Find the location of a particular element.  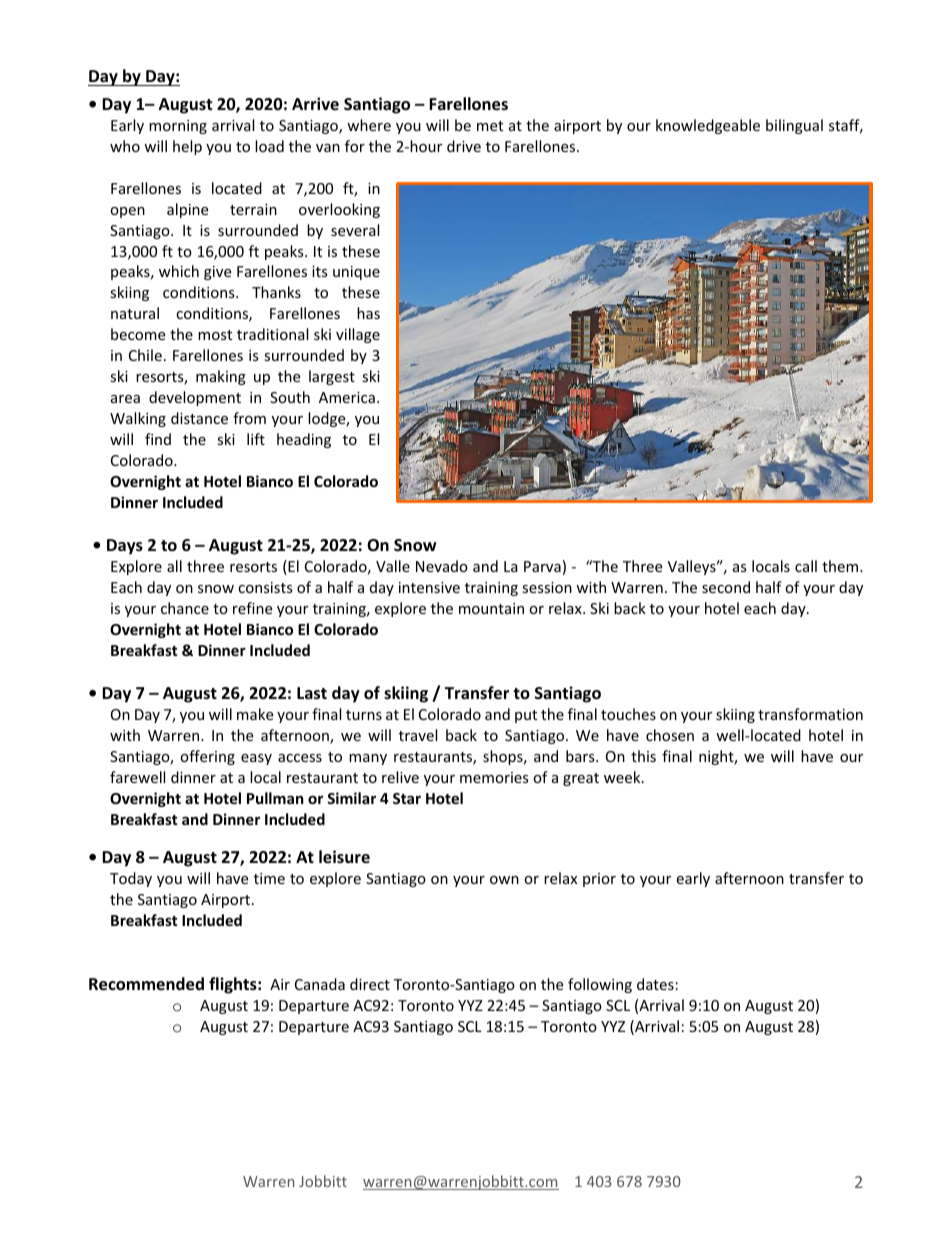

transformation is located at coordinates (810, 714).
